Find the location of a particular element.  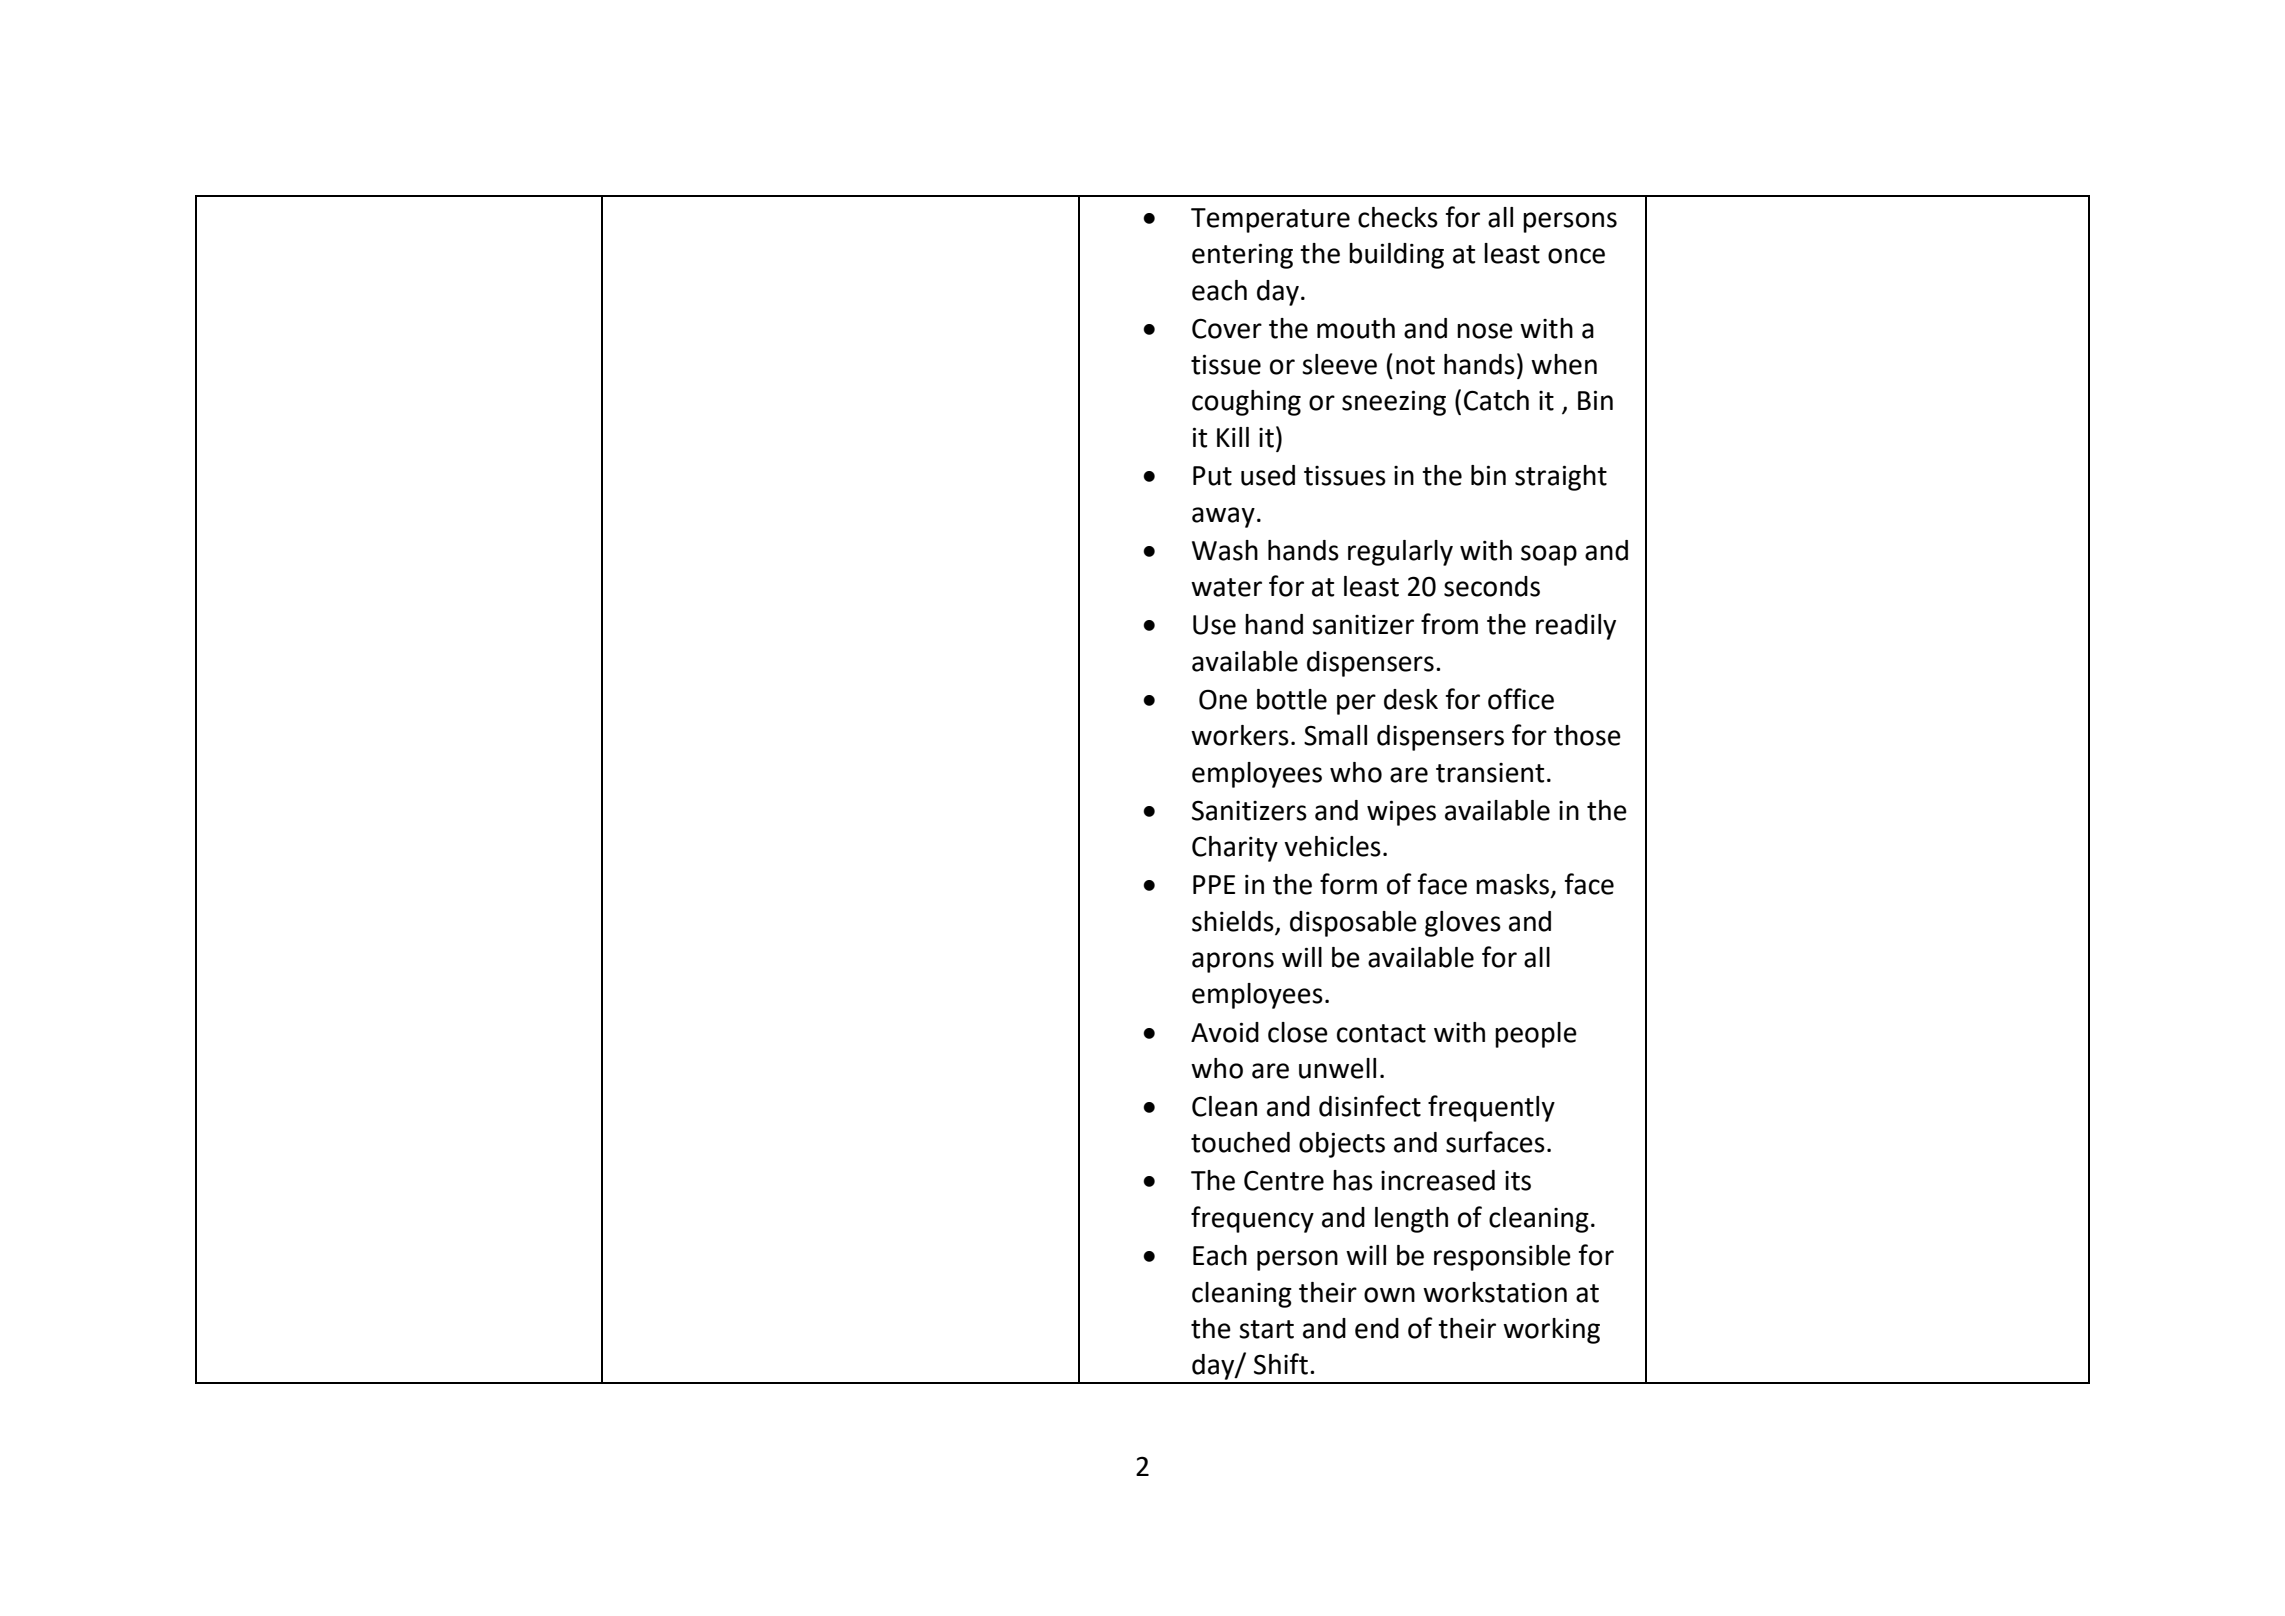

workers is located at coordinates (1240, 735).
